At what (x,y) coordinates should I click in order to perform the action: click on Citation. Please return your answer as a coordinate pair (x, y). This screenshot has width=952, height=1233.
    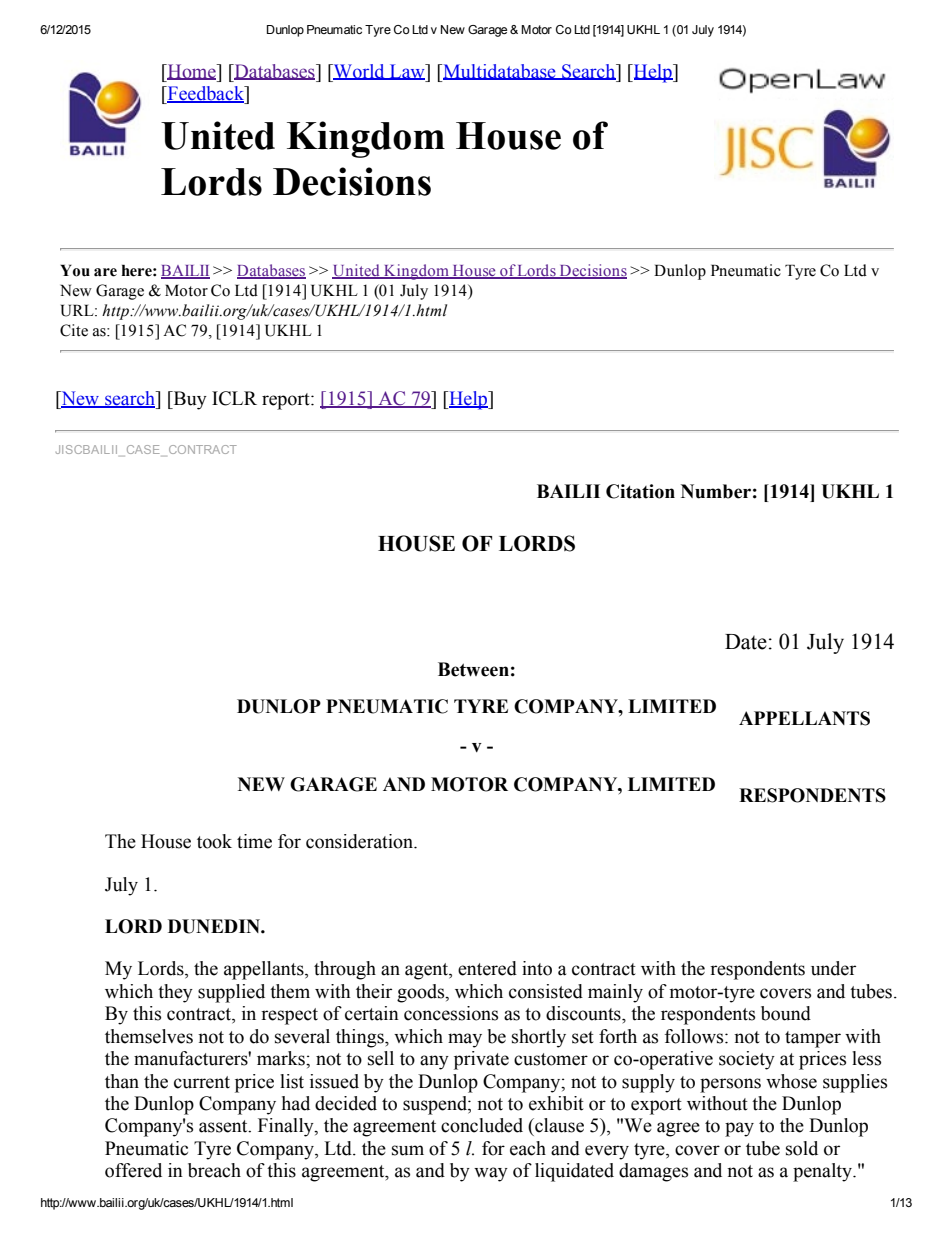
    Looking at the image, I should click on (640, 491).
